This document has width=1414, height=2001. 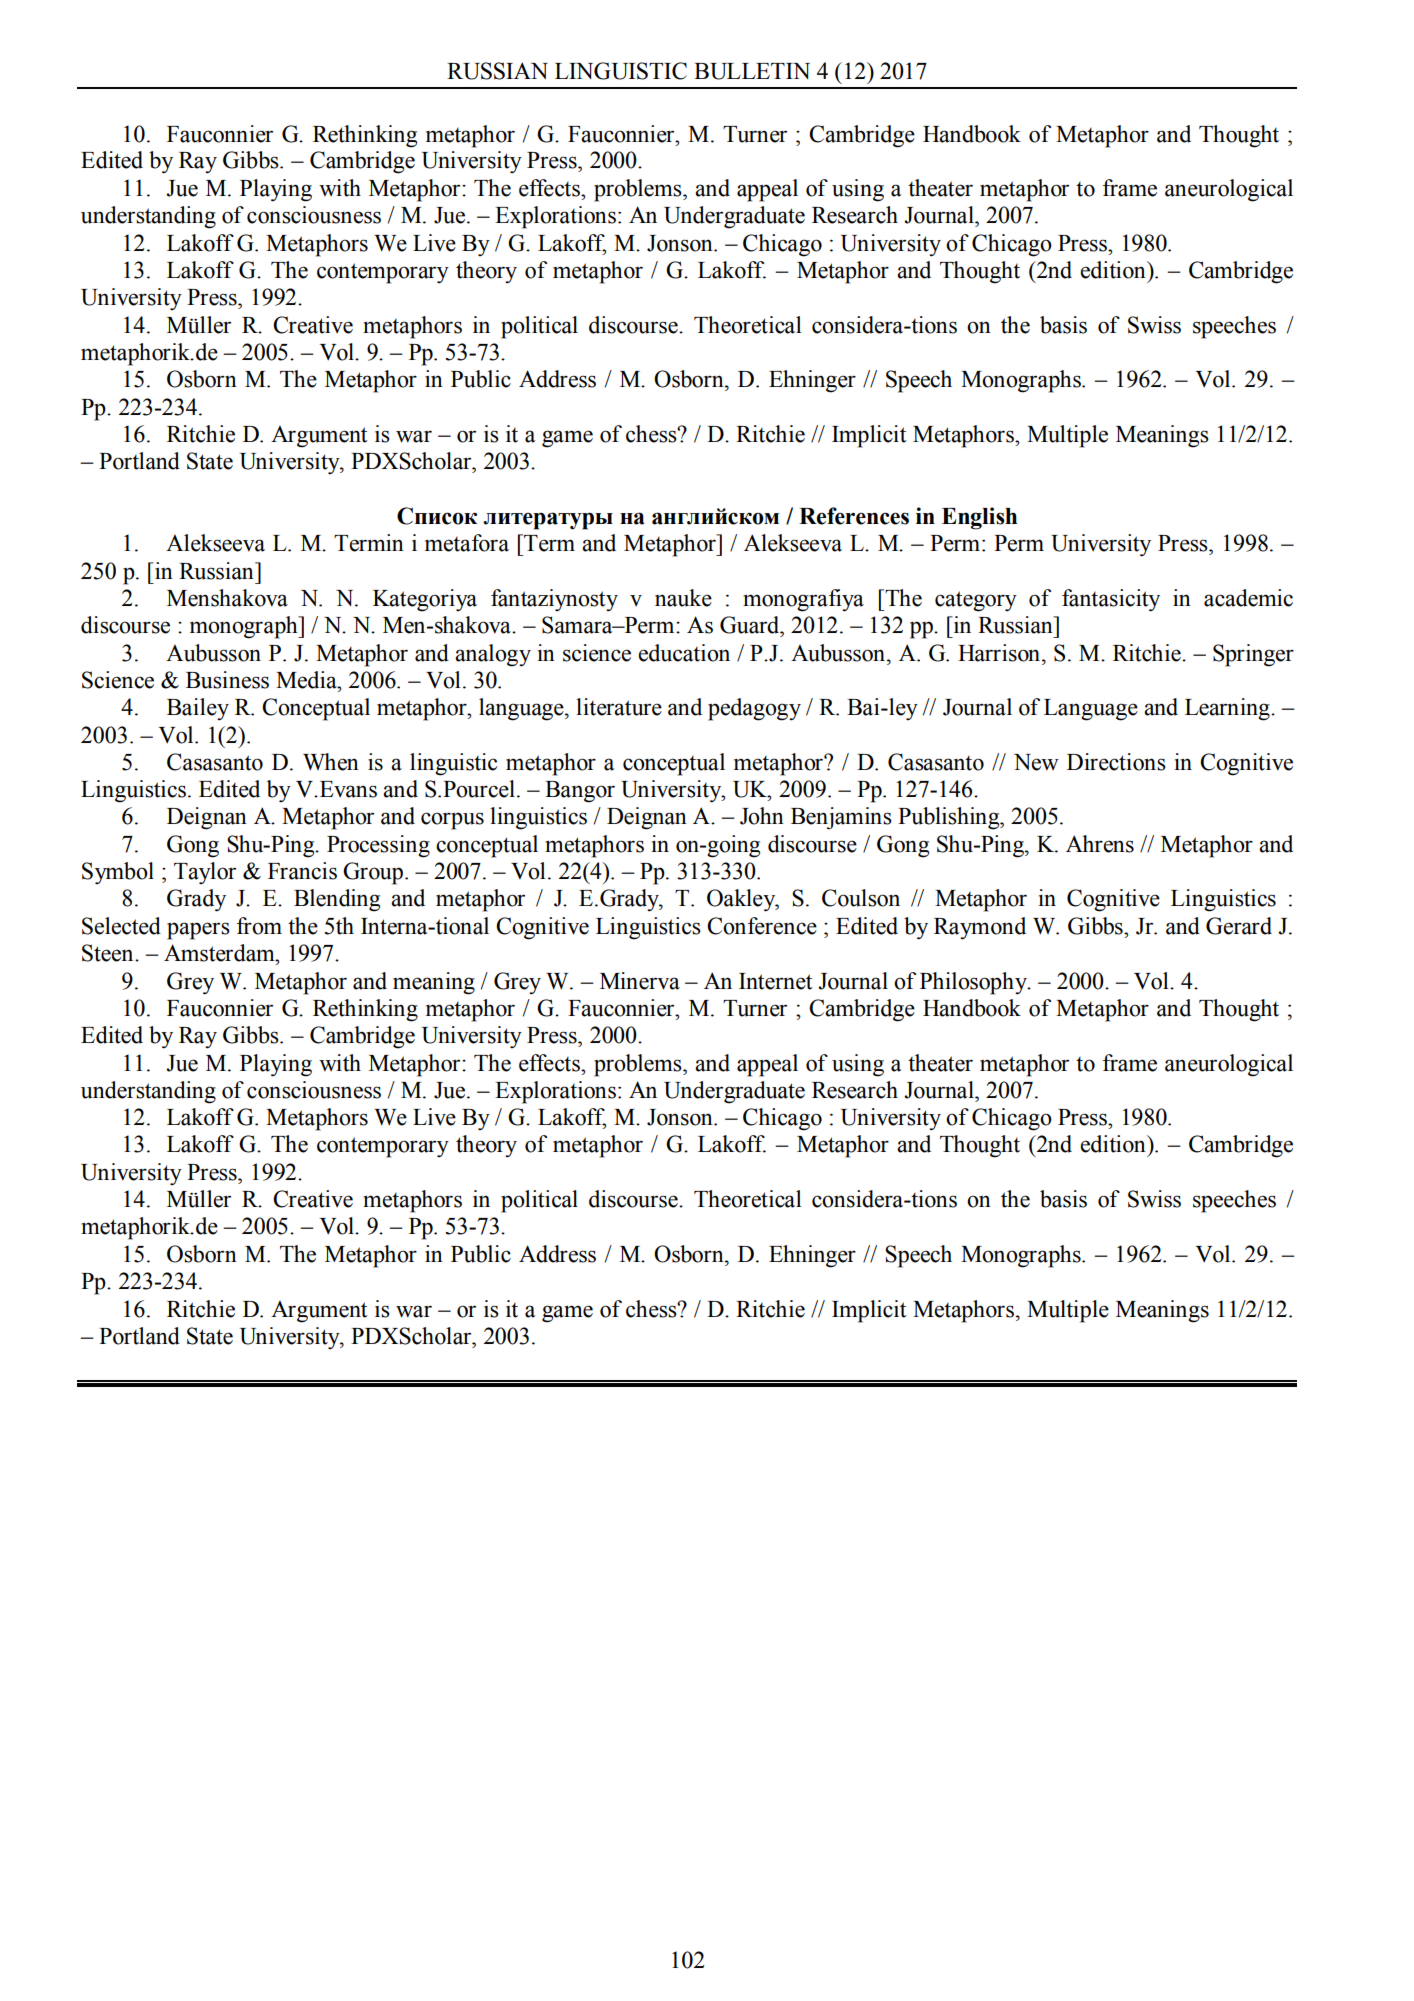 What do you see at coordinates (751, 625) in the document?
I see `Guard` at bounding box center [751, 625].
